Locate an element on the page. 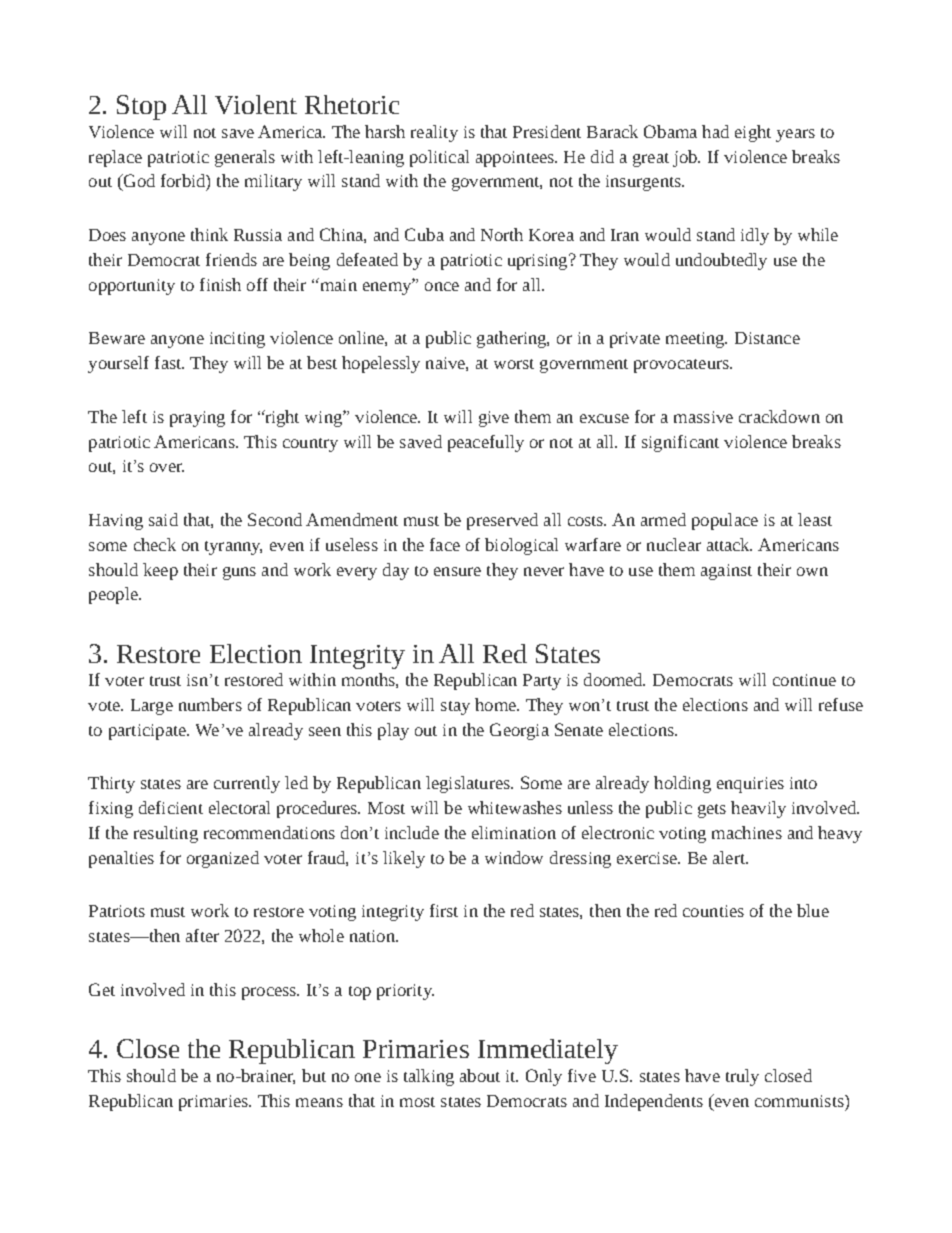 Image resolution: width=952 pixels, height=1233 pixels. about is located at coordinates (480, 1075).
